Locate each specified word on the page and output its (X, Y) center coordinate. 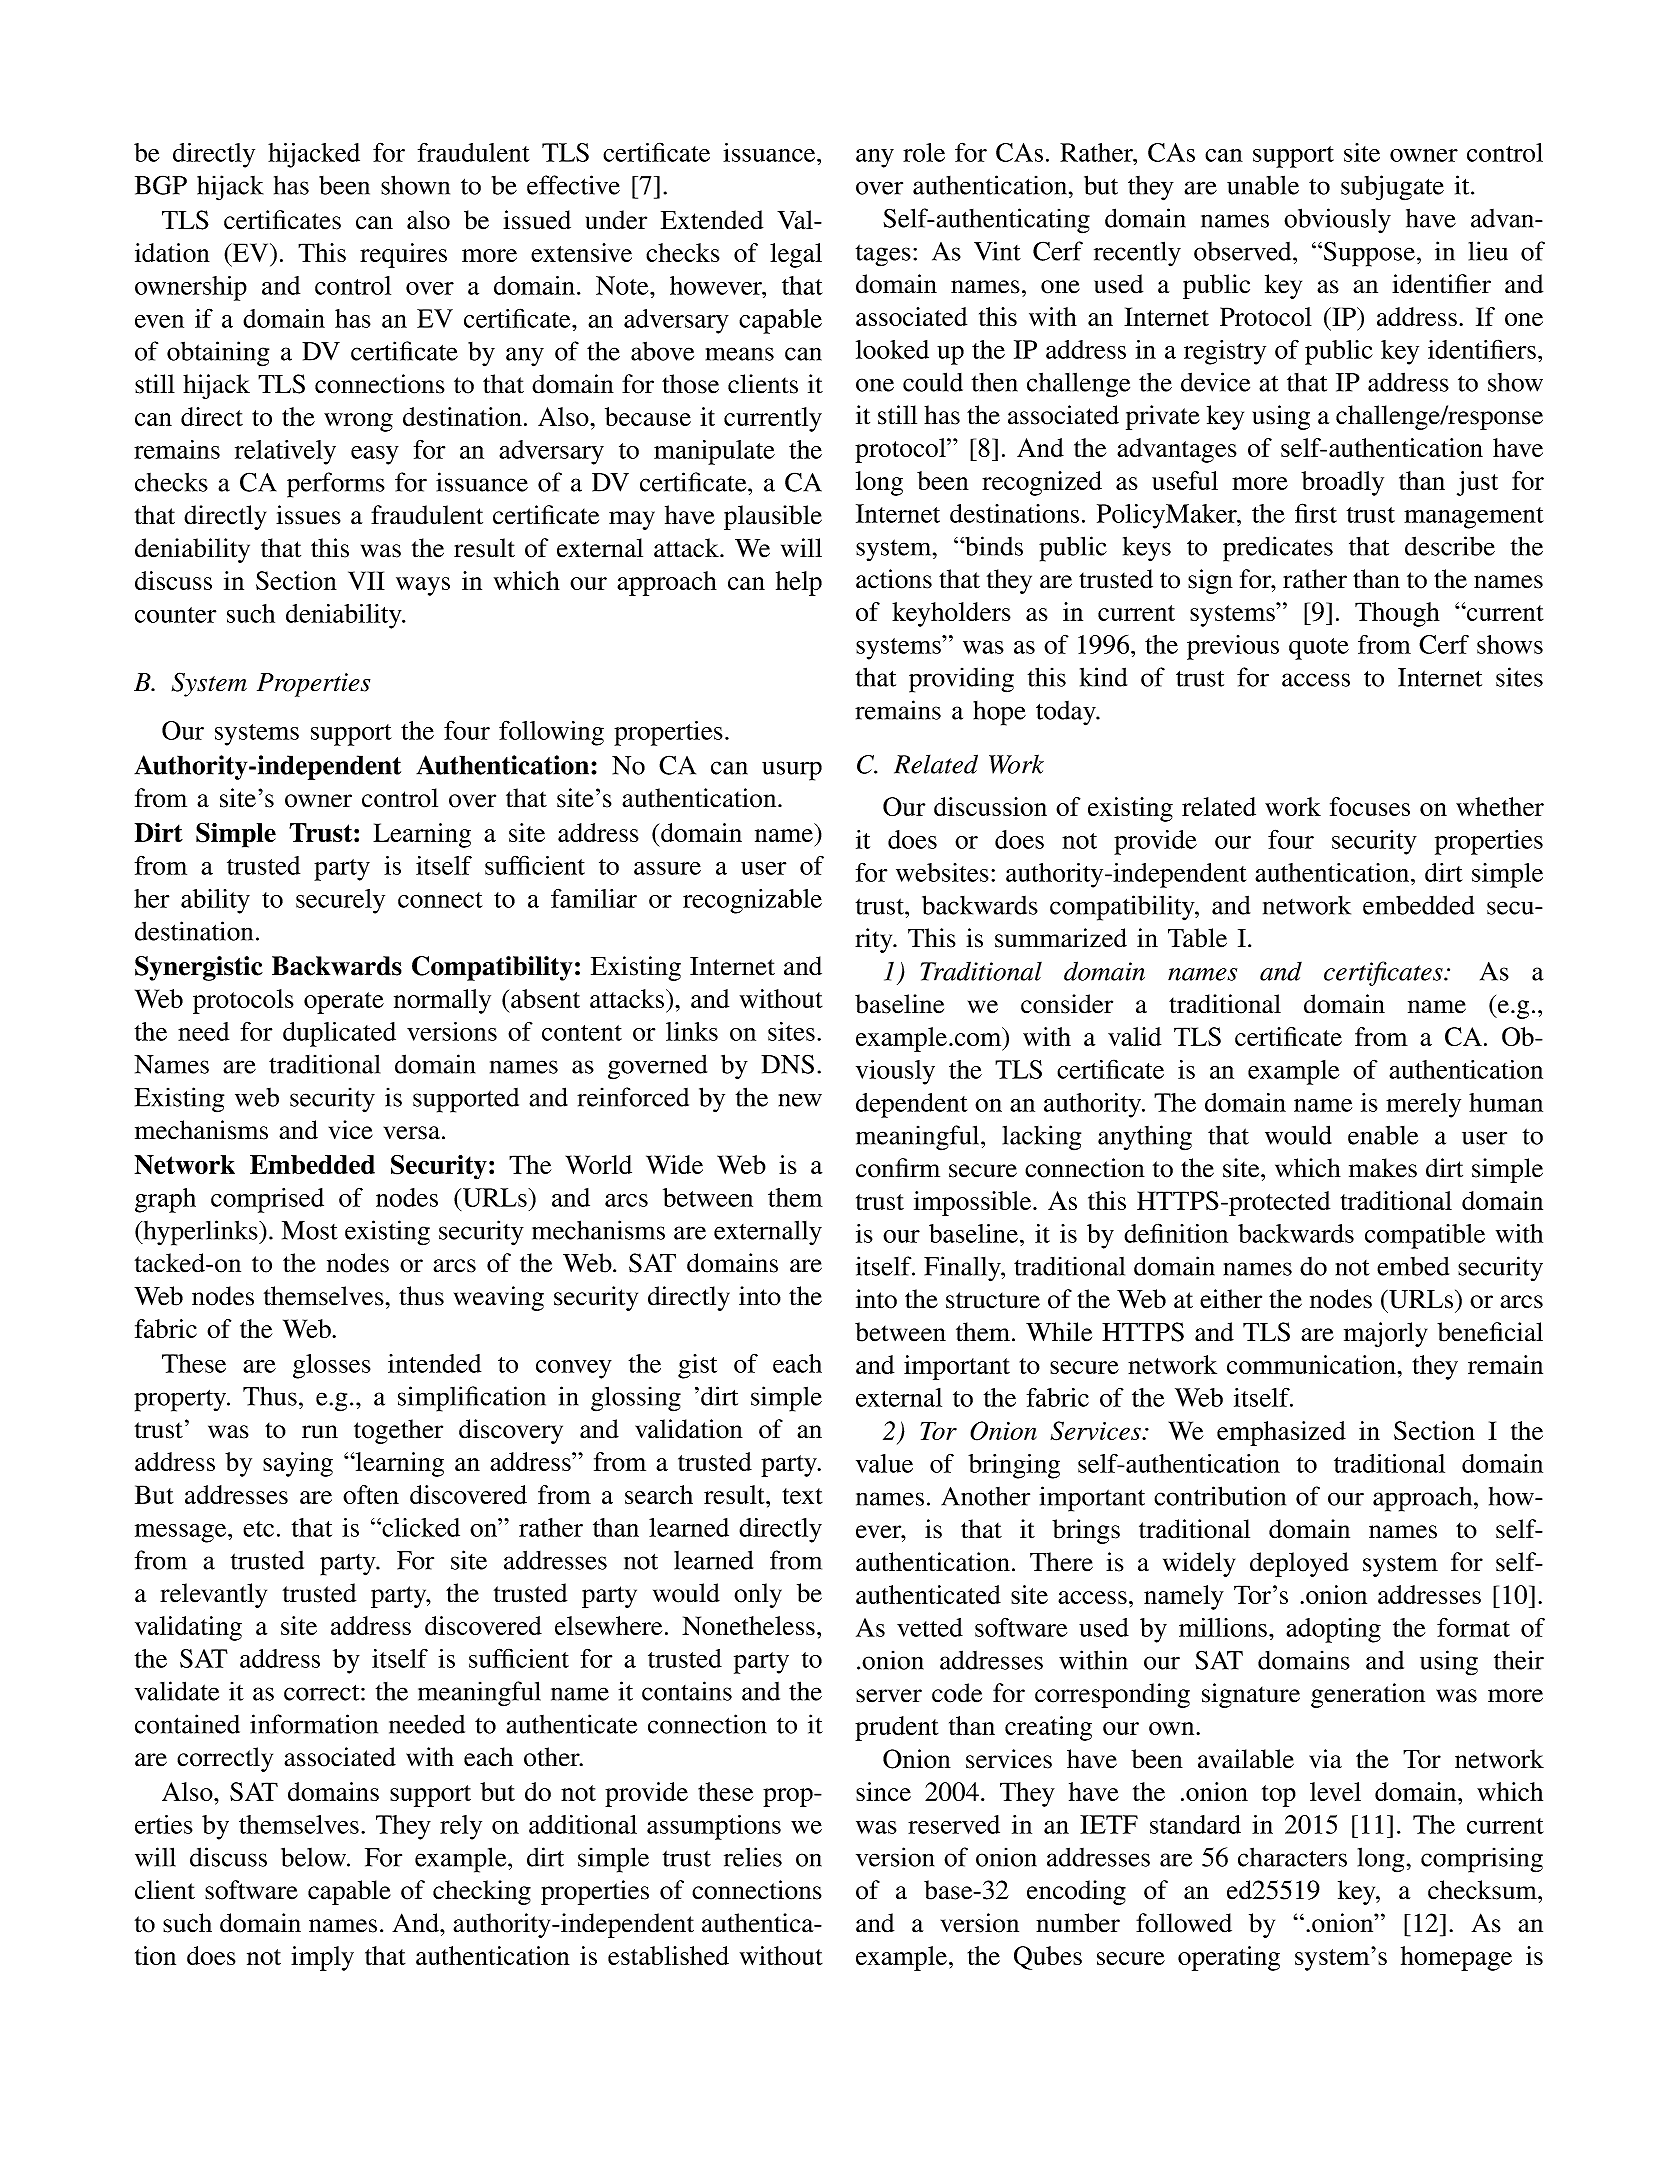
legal (796, 255)
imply (322, 1958)
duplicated (339, 1034)
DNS (787, 1064)
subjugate (1392, 188)
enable (1383, 1135)
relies (753, 1857)
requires (403, 255)
